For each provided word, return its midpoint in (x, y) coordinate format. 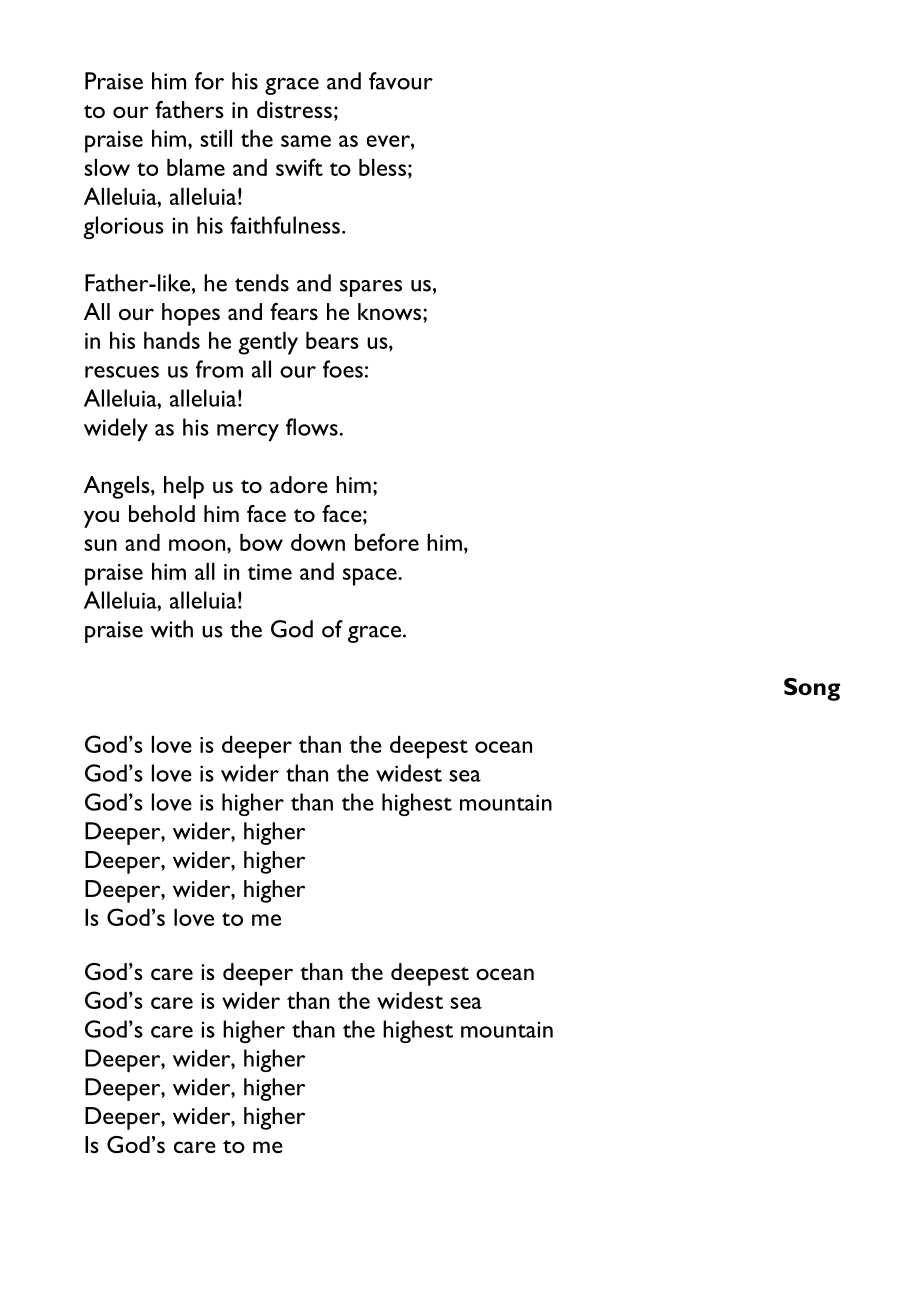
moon (197, 545)
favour (401, 81)
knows (391, 311)
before (387, 542)
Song (812, 689)
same (306, 141)
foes (343, 369)
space (371, 577)
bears (332, 340)
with (171, 629)
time (269, 572)
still (216, 138)
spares (371, 288)
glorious (123, 227)
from (219, 369)
